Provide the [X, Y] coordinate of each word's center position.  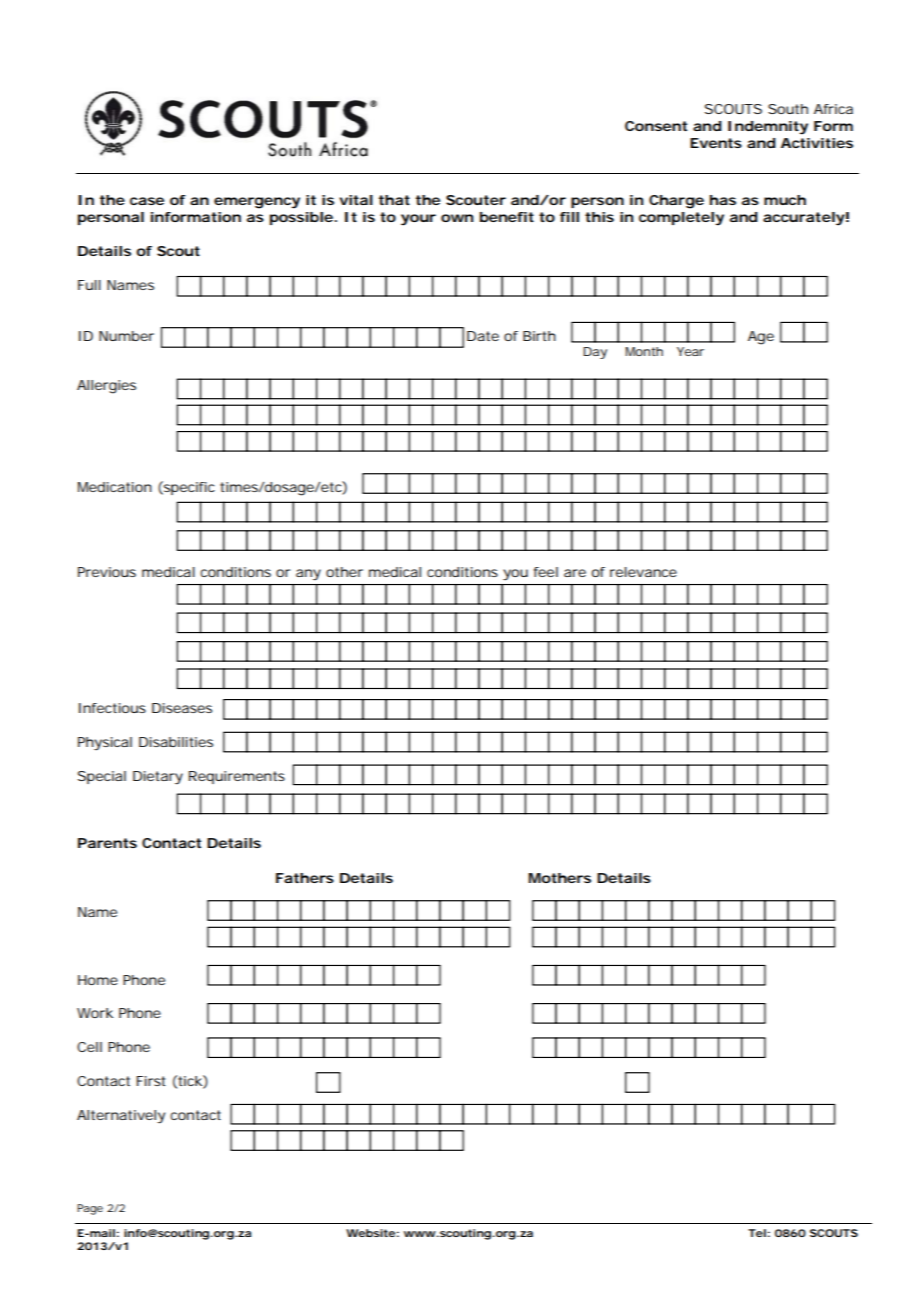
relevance [643, 572]
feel [546, 572]
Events [716, 143]
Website [370, 1233]
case [147, 201]
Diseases [182, 708]
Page [90, 1209]
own [457, 218]
